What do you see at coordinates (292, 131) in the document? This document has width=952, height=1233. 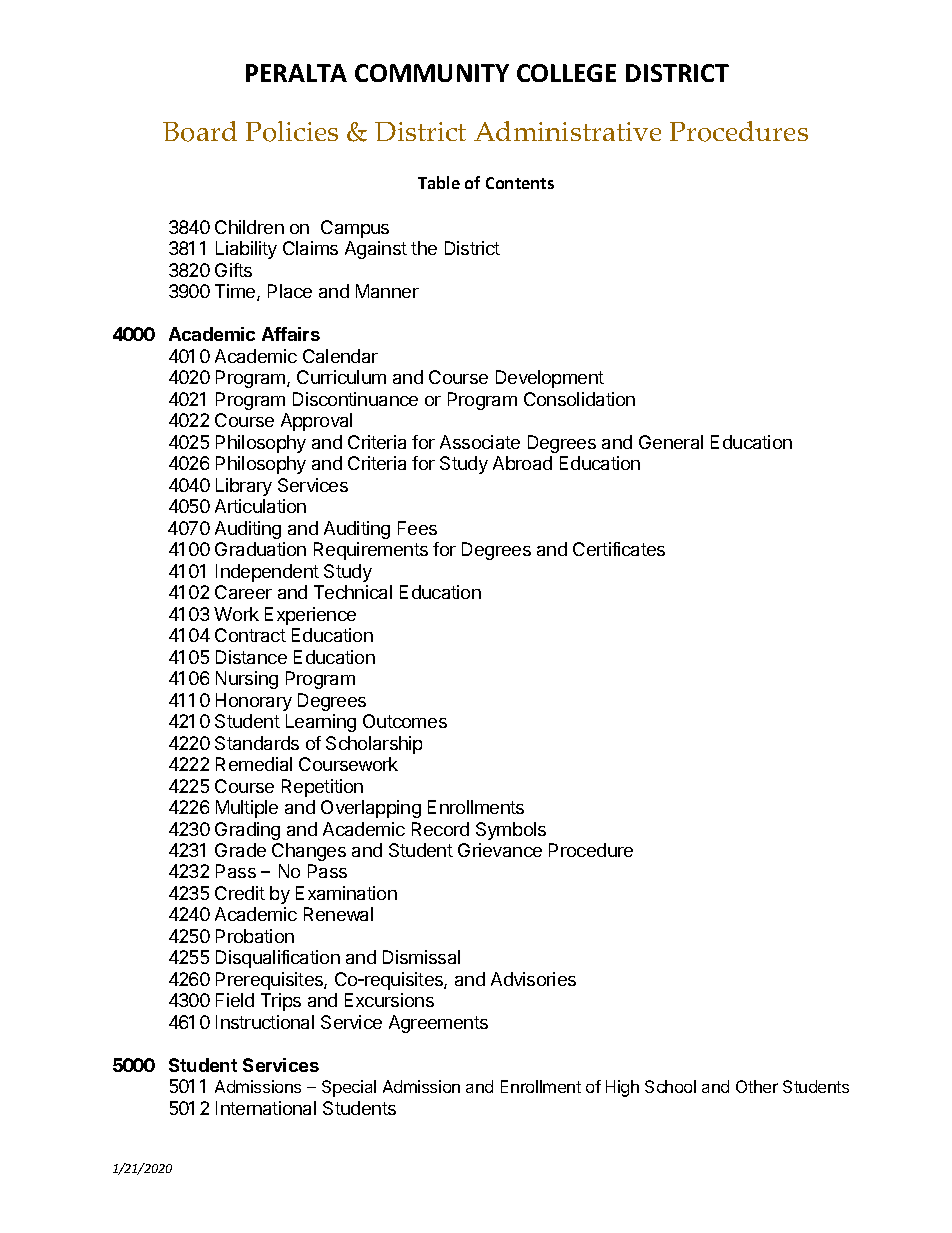 I see `Policies` at bounding box center [292, 131].
